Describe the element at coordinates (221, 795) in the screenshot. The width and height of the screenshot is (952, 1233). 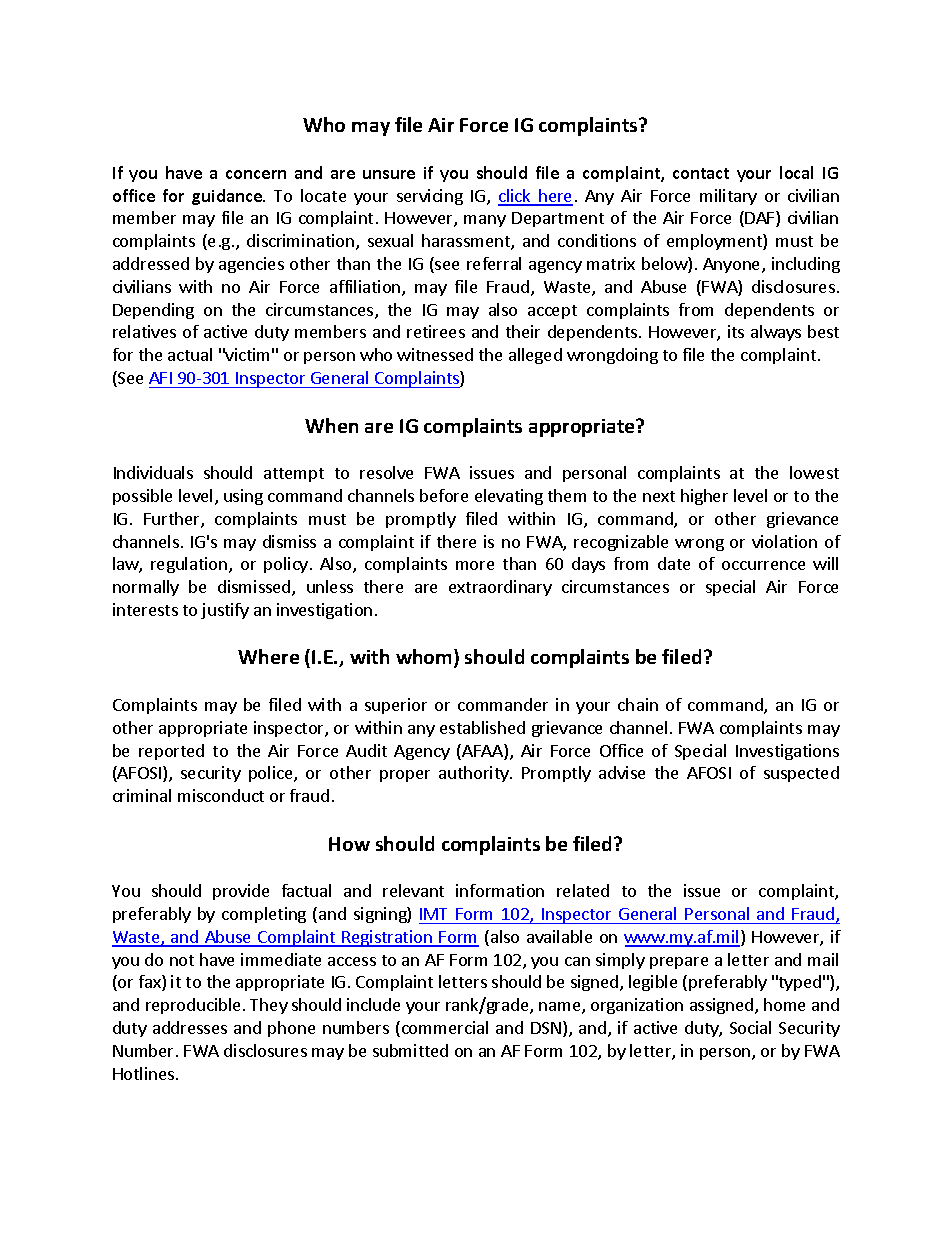
I see `misconduct` at that location.
